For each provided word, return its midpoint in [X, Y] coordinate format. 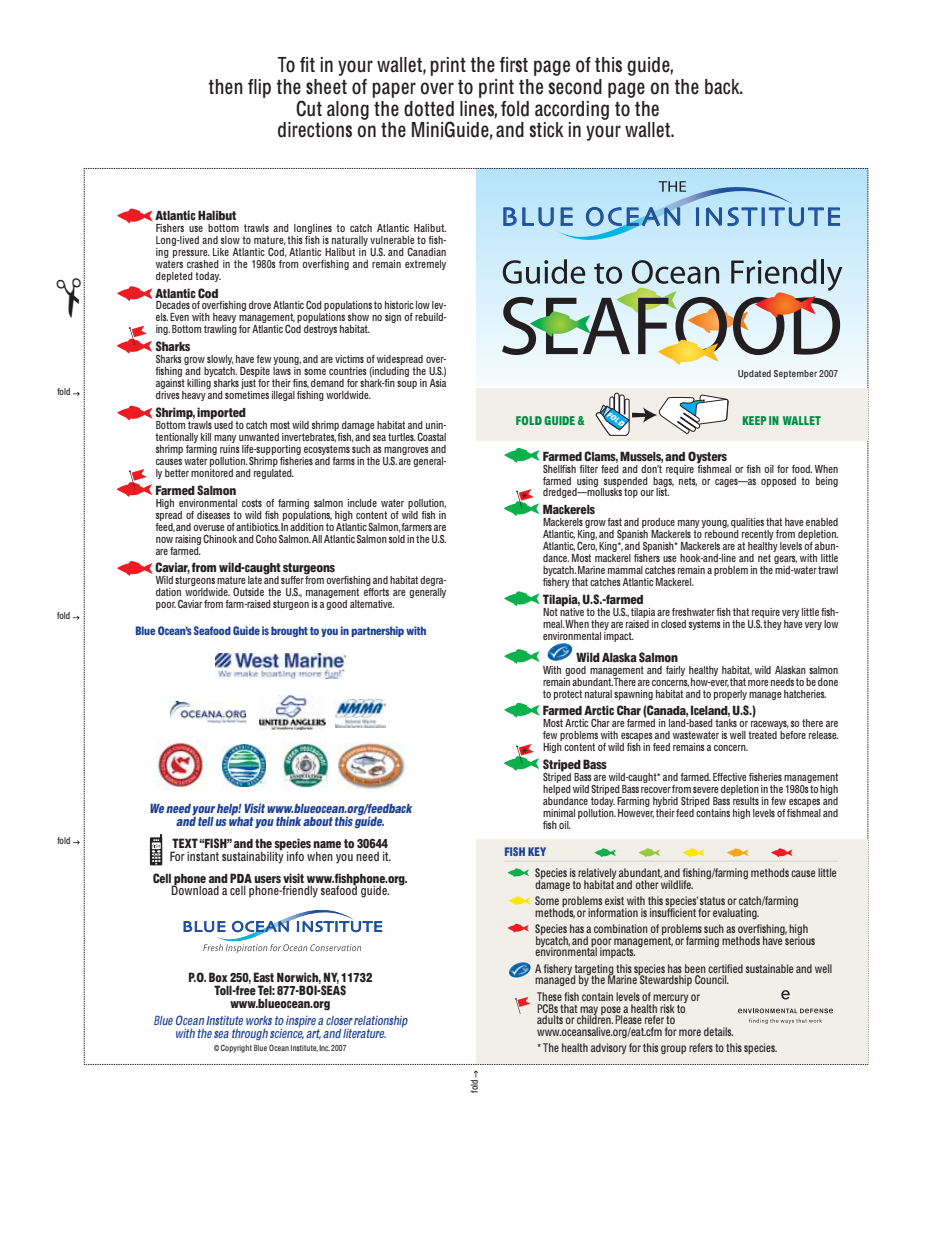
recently [758, 536]
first [513, 65]
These [549, 996]
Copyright [236, 1048]
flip [259, 88]
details [718, 1031]
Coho [266, 538]
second [575, 87]
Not [550, 612]
